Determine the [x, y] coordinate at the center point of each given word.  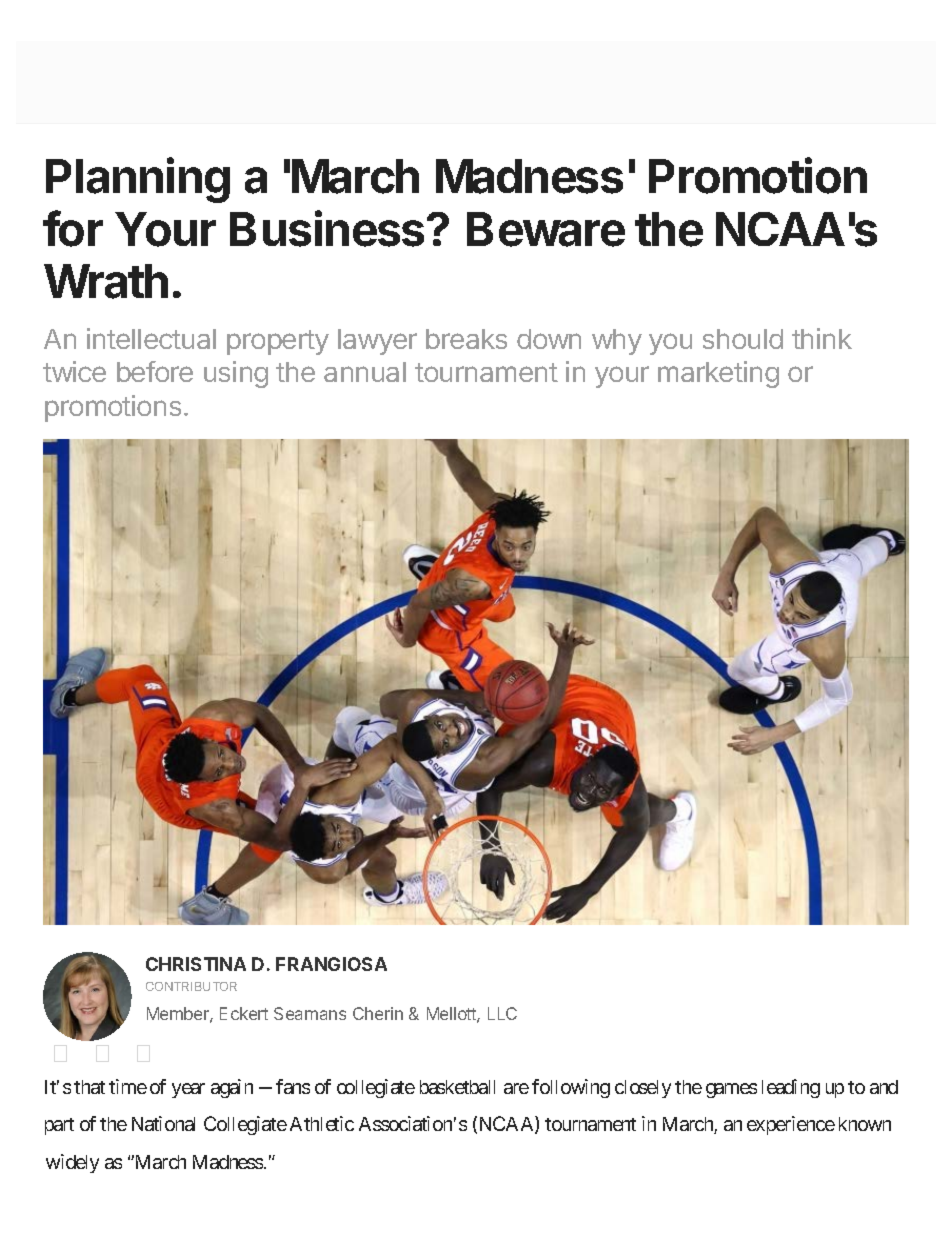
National [163, 1123]
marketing [718, 374]
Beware [546, 229]
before [155, 371]
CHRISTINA [196, 964]
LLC [502, 1013]
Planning [138, 180]
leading [791, 1088]
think [822, 338]
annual [365, 372]
